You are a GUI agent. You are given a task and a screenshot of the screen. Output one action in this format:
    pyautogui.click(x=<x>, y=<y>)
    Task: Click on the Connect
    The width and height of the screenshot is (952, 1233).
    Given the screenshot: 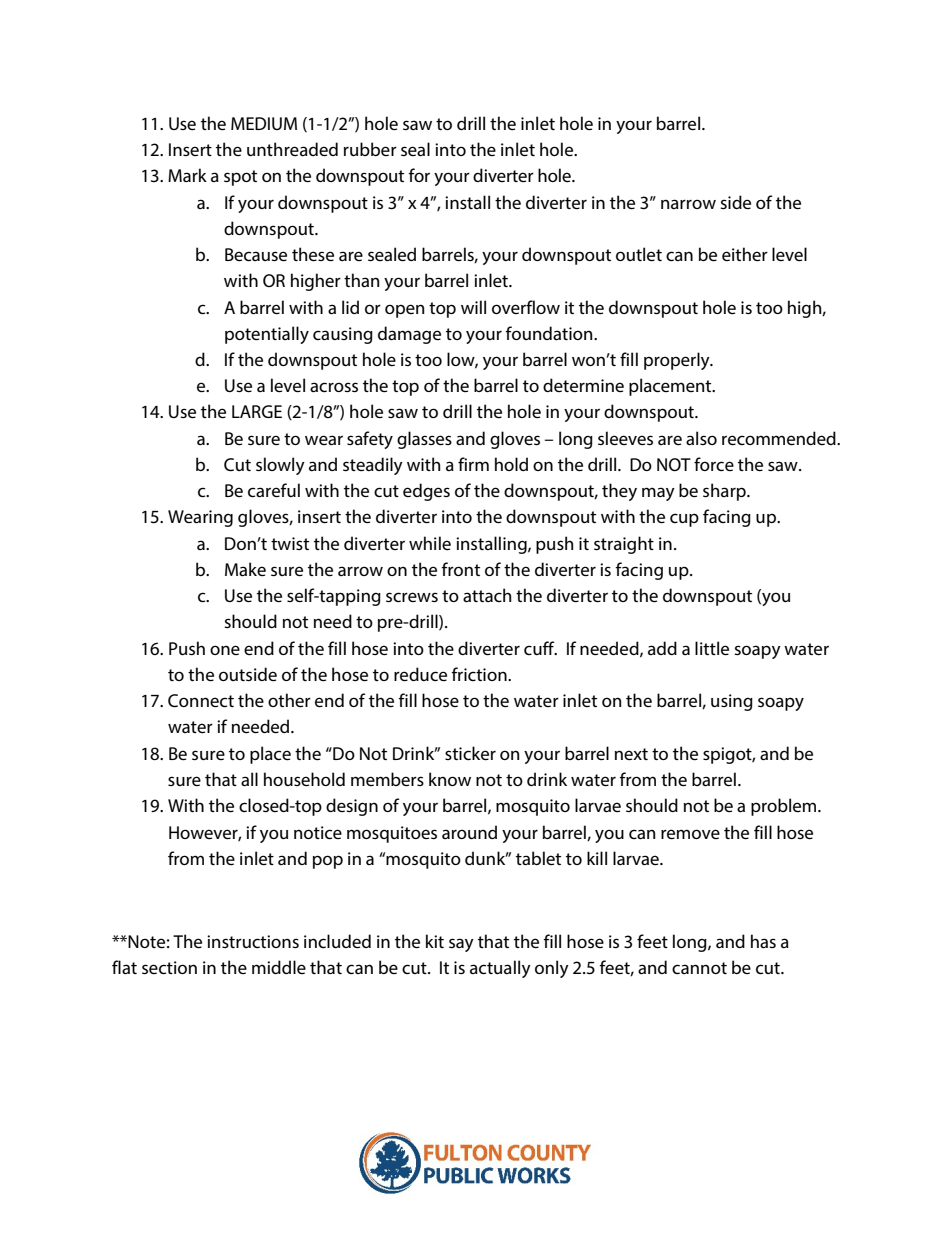 What is the action you would take?
    pyautogui.click(x=201, y=700)
